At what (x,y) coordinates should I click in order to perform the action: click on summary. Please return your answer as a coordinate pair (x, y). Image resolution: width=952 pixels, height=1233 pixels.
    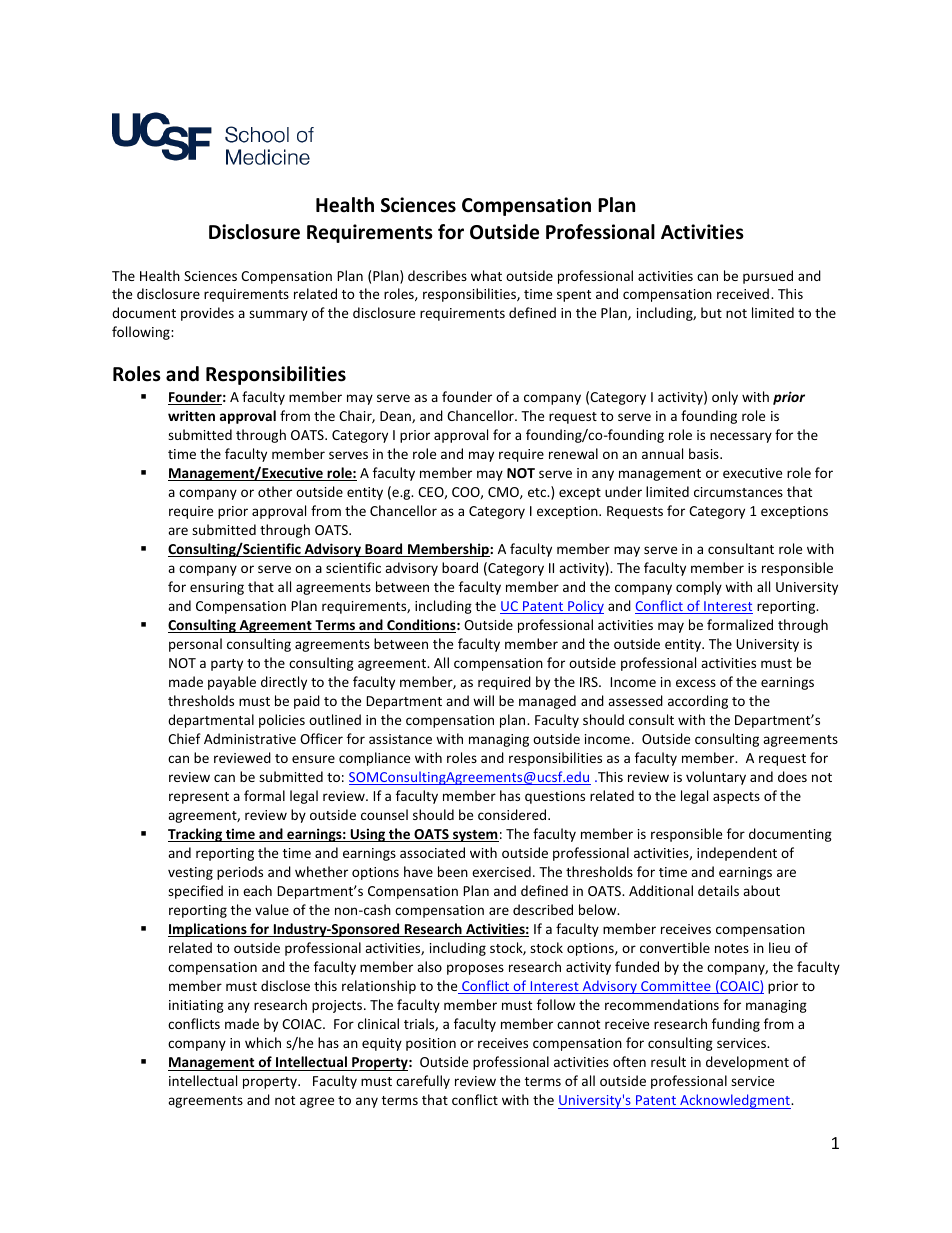
    Looking at the image, I should click on (278, 315).
